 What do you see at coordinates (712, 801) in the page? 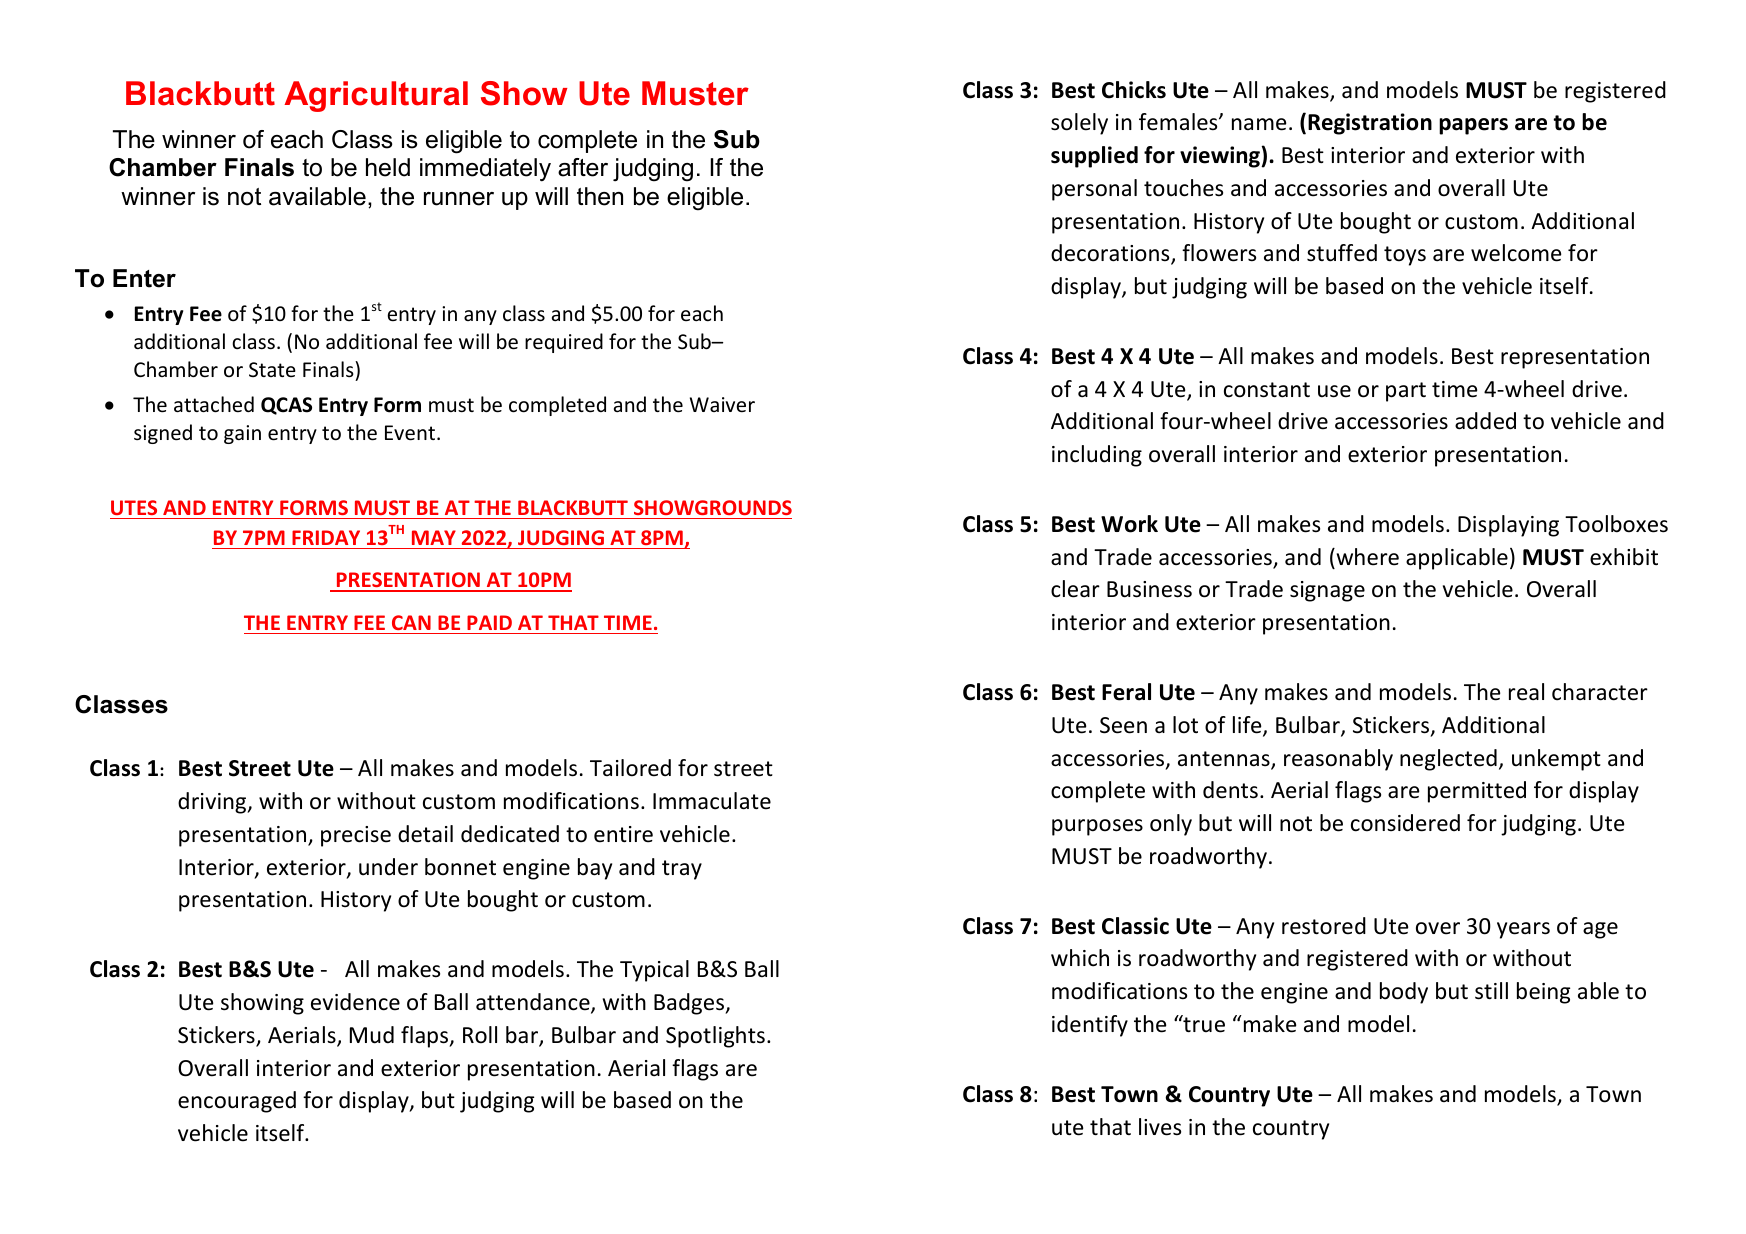
I see `Immaculate` at bounding box center [712, 801].
